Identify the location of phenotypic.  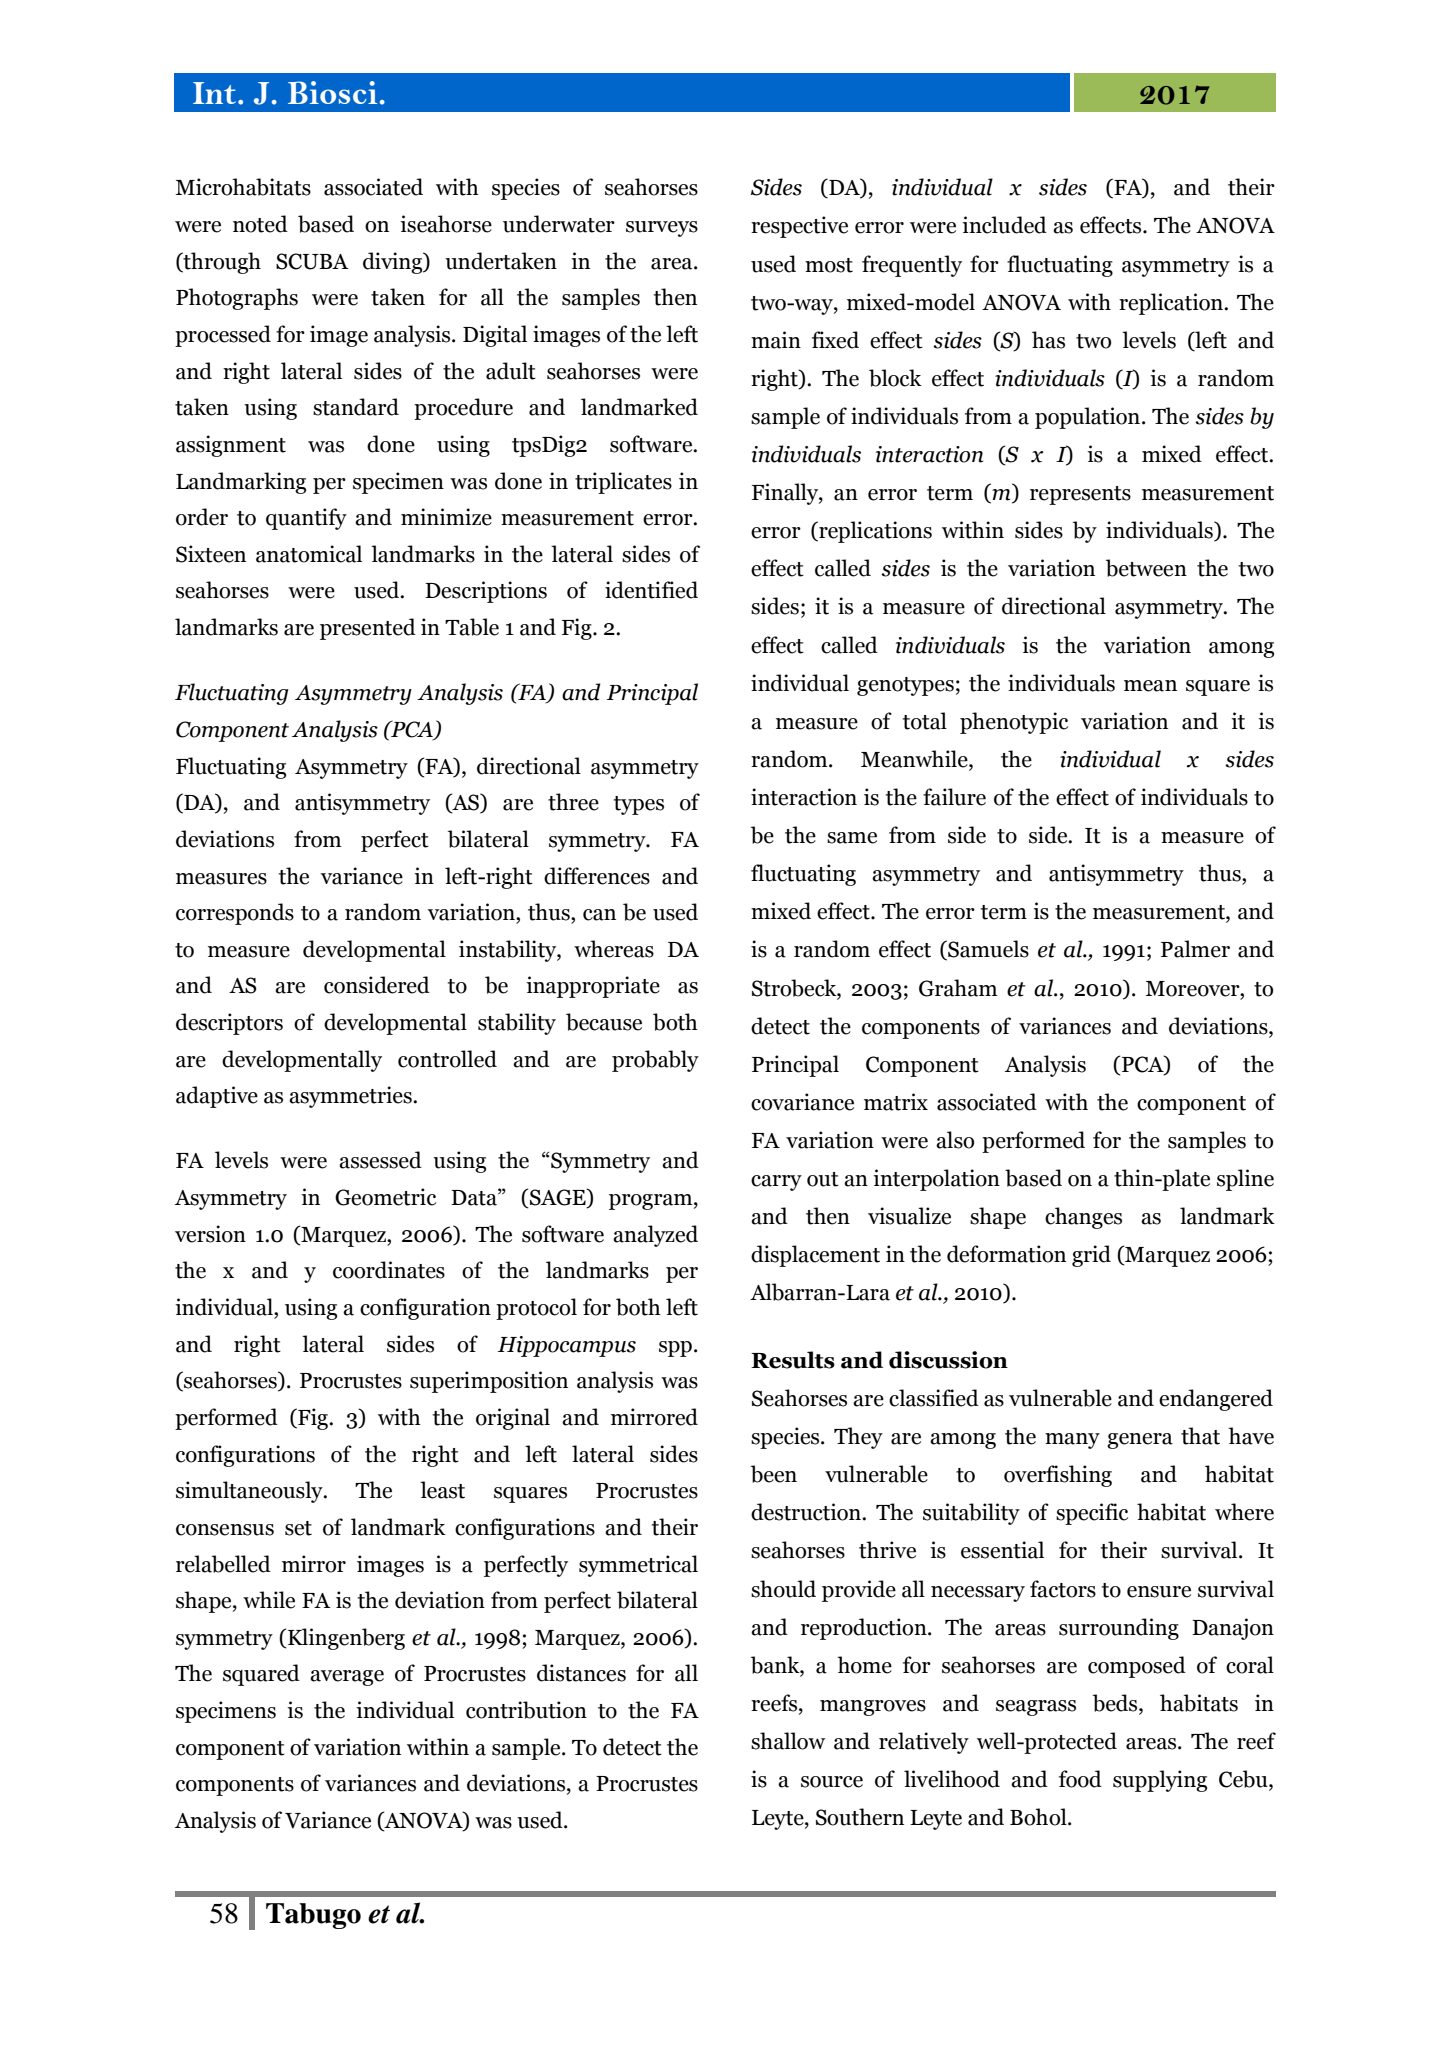
(1014, 723).
